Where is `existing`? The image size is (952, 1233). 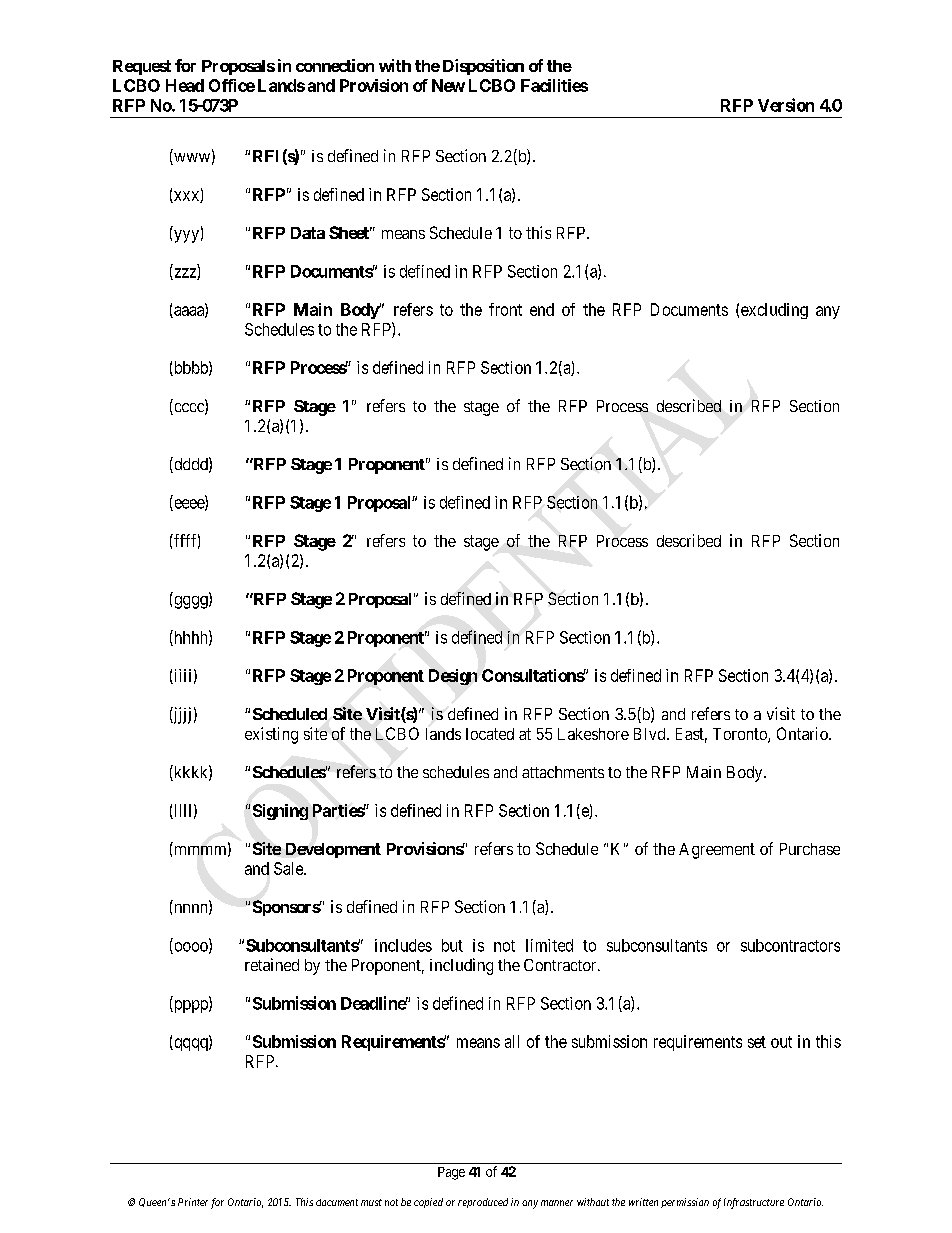
existing is located at coordinates (271, 735).
